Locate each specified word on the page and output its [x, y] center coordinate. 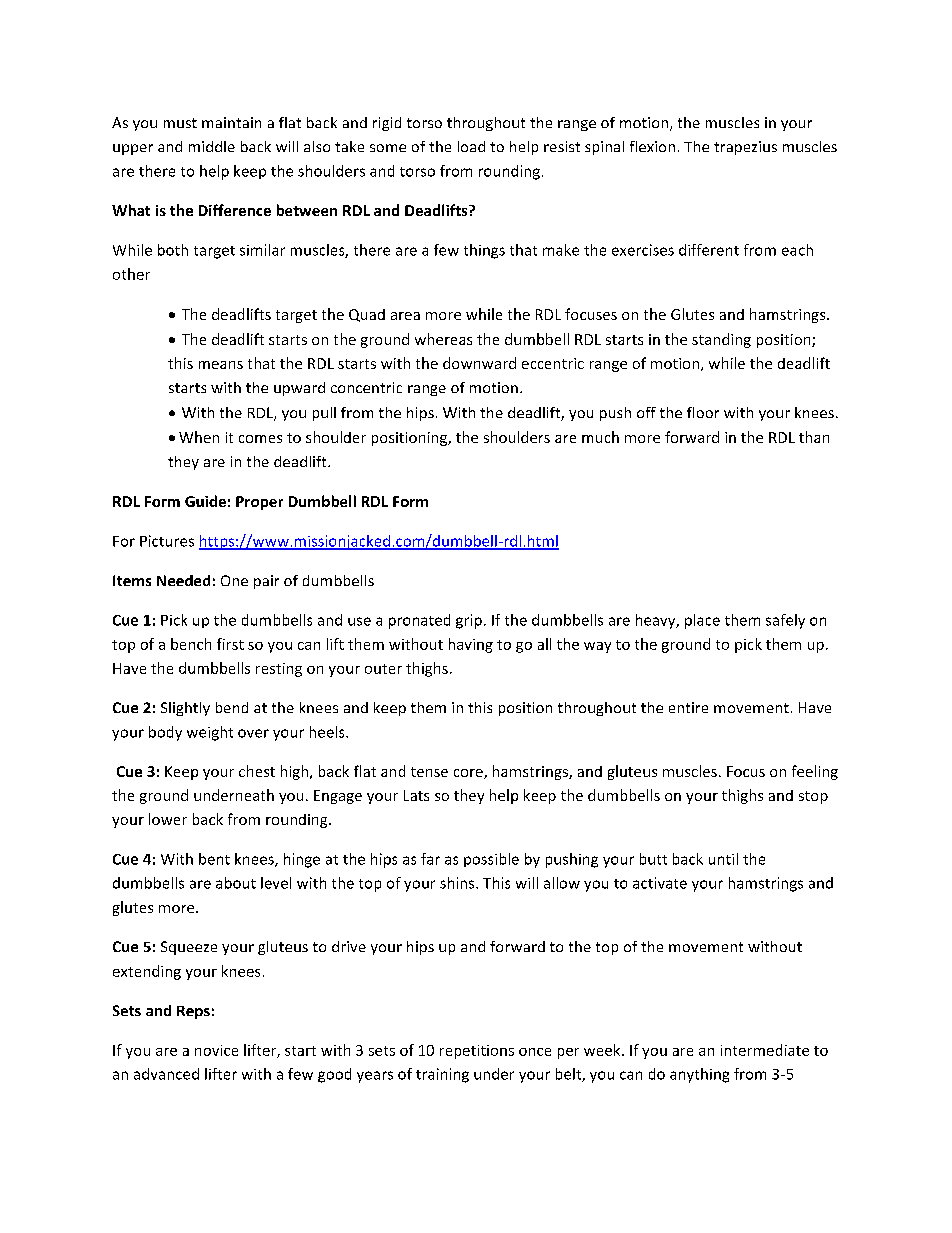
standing [721, 340]
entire [688, 707]
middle [212, 146]
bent [214, 859]
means [221, 365]
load [471, 146]
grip [469, 621]
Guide [205, 501]
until [723, 859]
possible [491, 860]
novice [216, 1050]
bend [232, 707]
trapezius [745, 148]
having [471, 645]
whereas [443, 339]
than [814, 437]
